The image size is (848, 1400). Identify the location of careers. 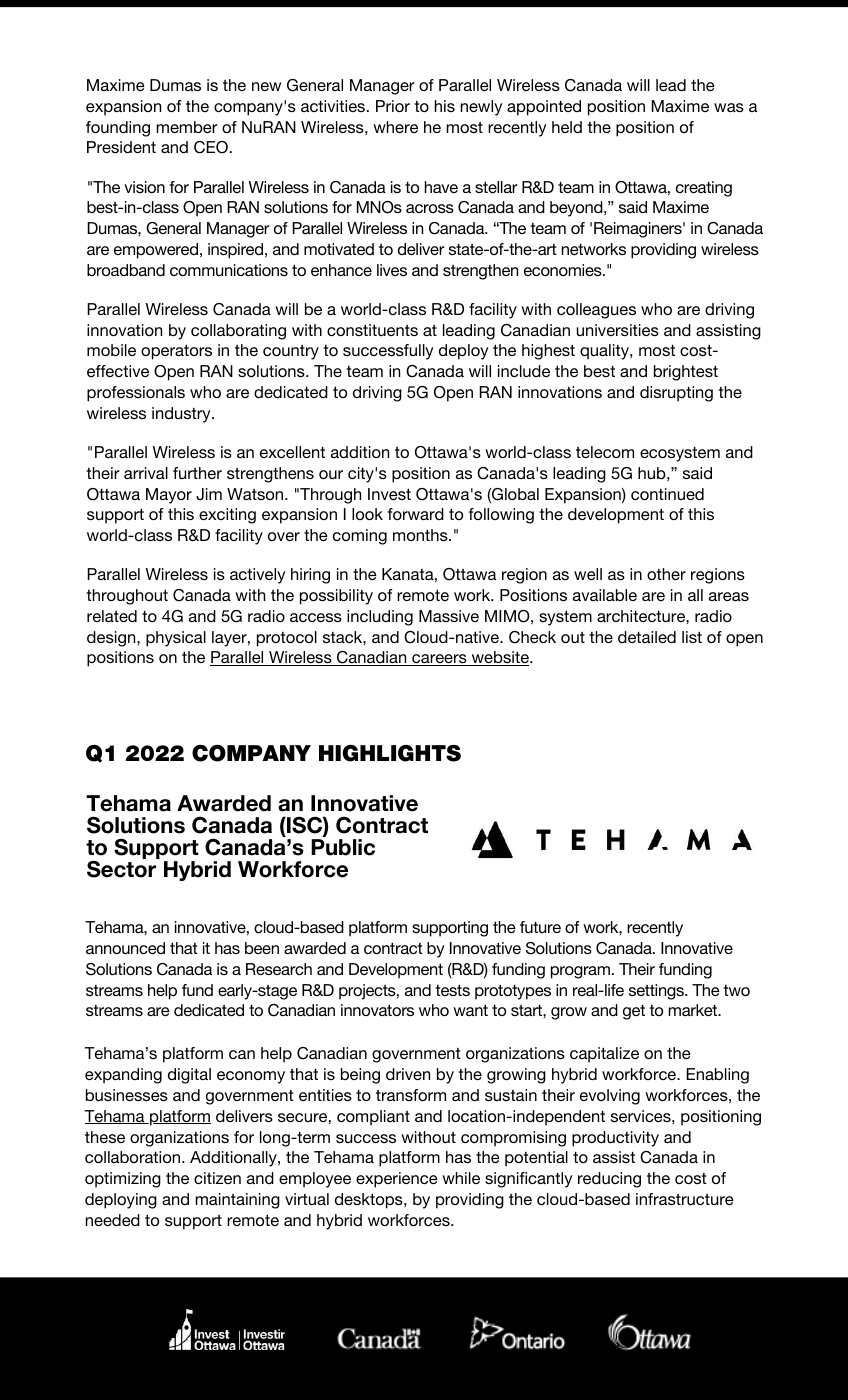
(439, 660).
